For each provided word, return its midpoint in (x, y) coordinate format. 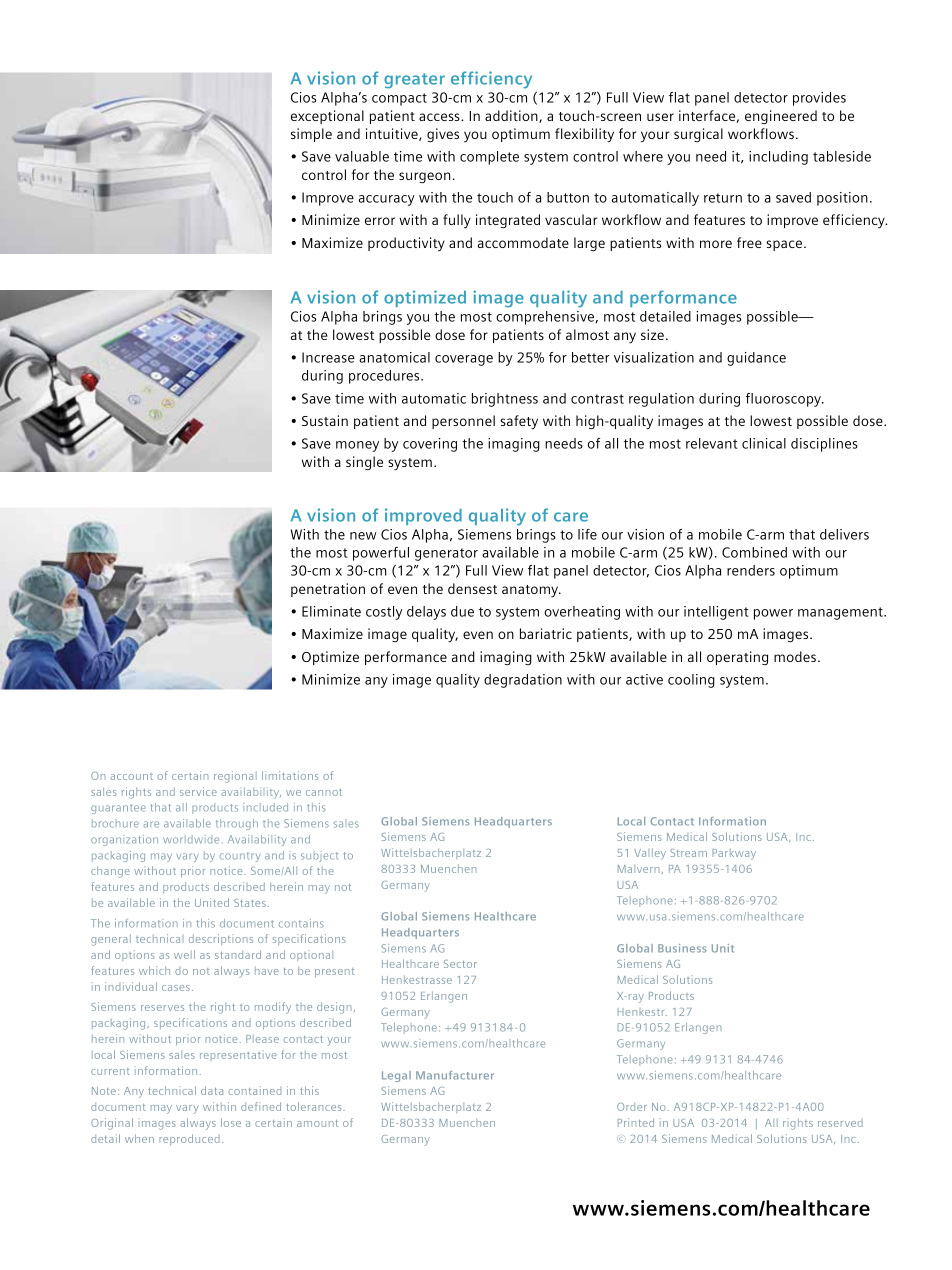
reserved (840, 1123)
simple (311, 135)
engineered (781, 117)
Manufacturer (455, 1075)
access (440, 117)
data (212, 1090)
